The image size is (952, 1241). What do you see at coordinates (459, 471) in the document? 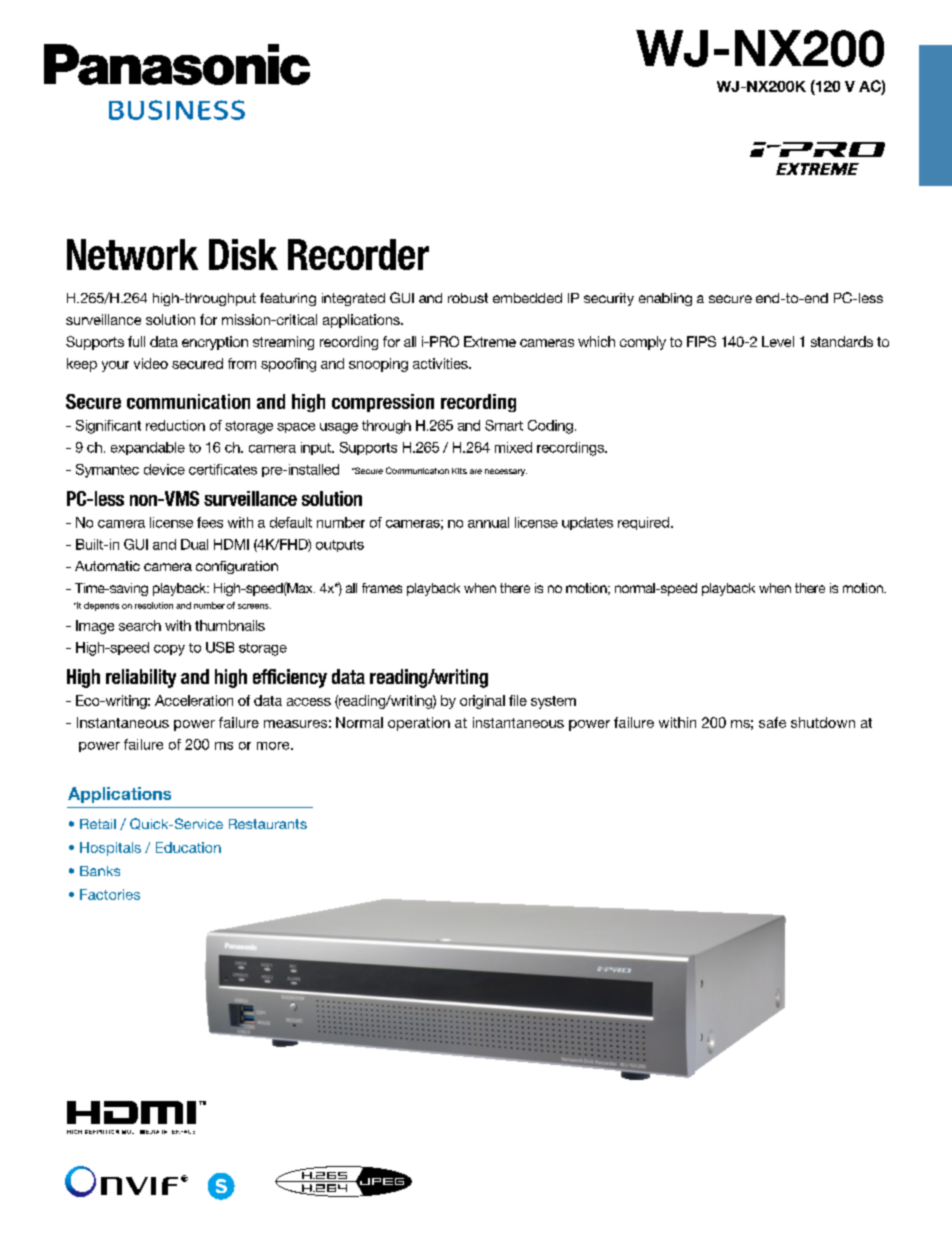
I see `Kits` at bounding box center [459, 471].
